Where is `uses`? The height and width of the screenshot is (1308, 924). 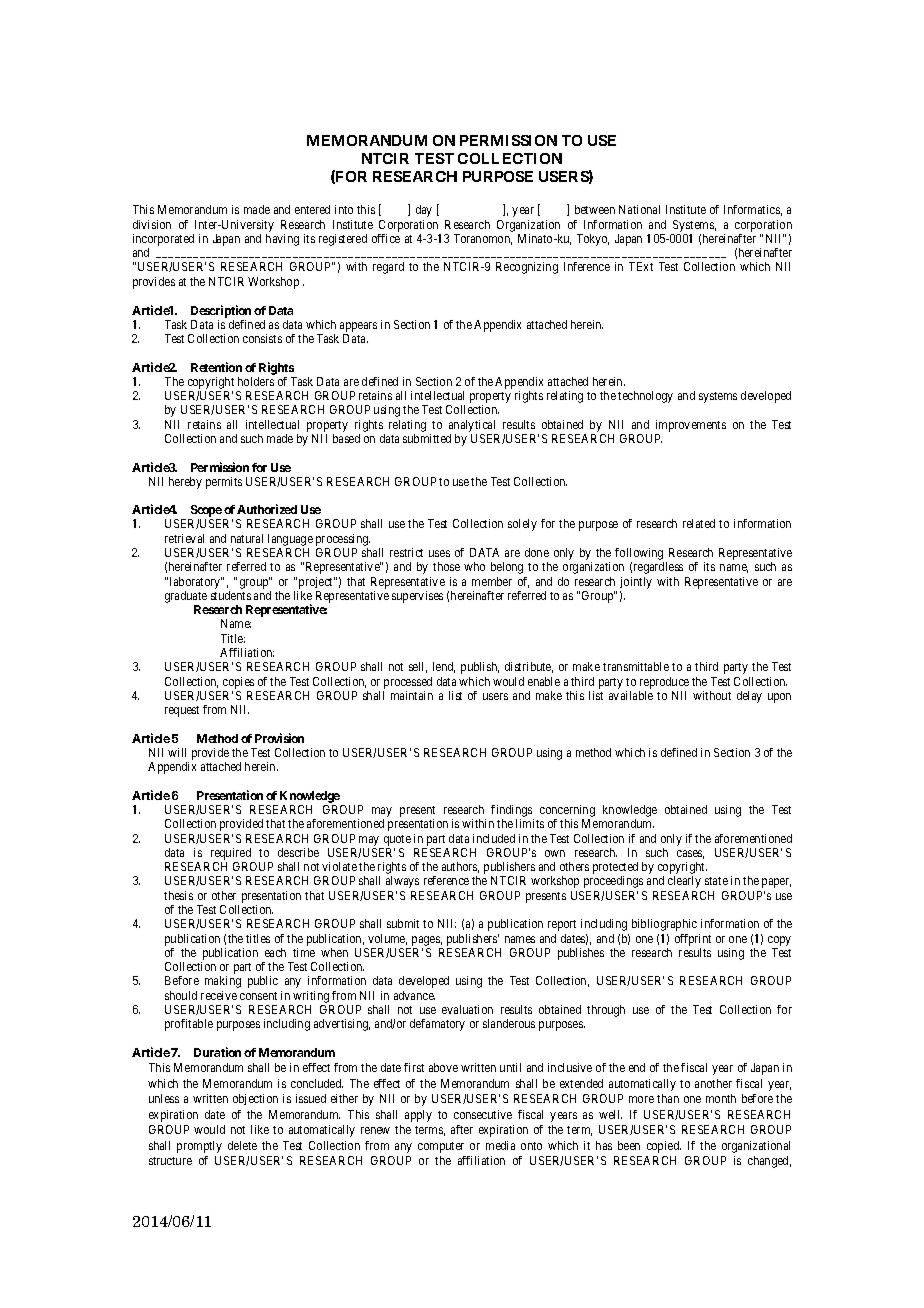 uses is located at coordinates (439, 553).
